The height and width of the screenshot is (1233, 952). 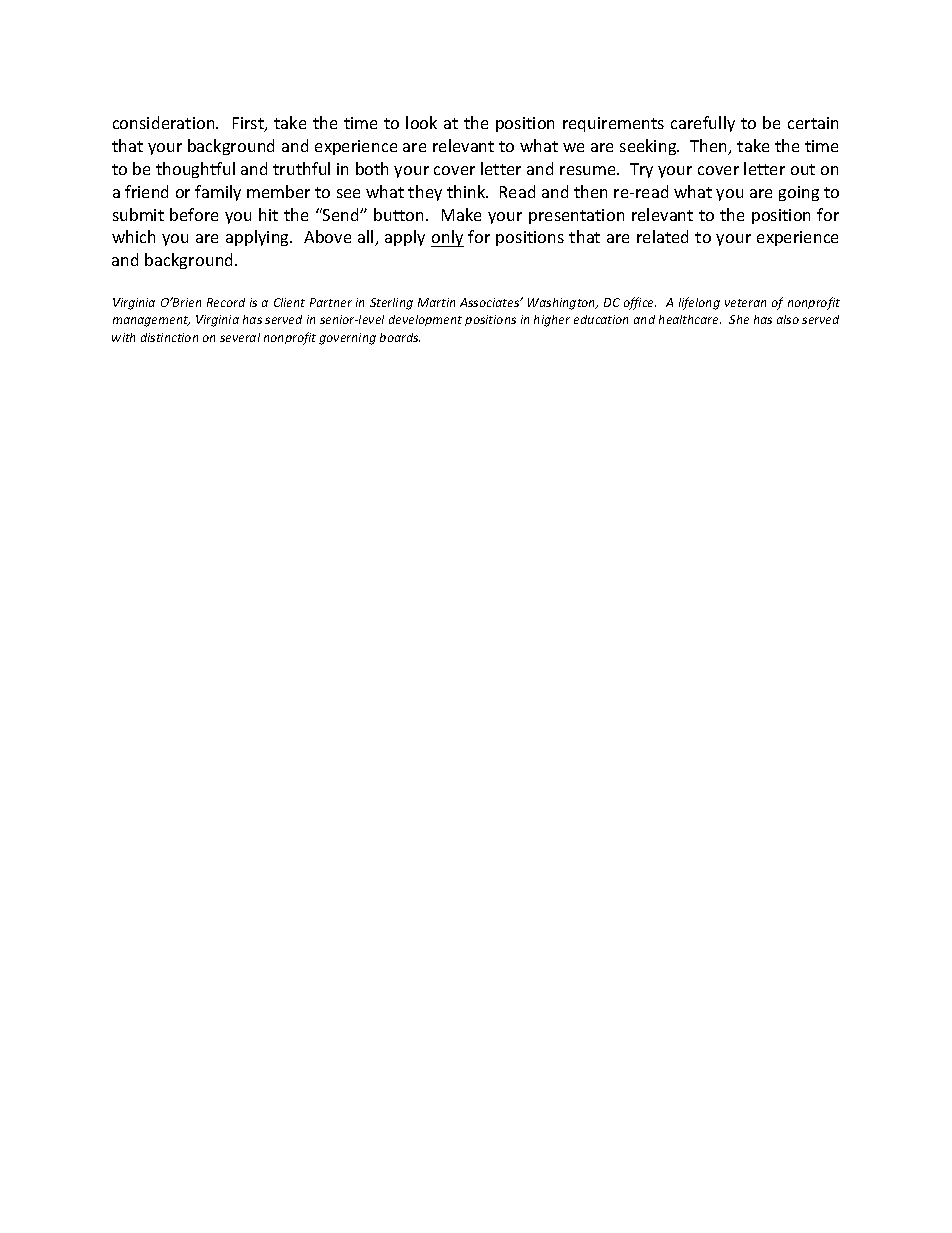 I want to click on carefully, so click(x=703, y=124).
